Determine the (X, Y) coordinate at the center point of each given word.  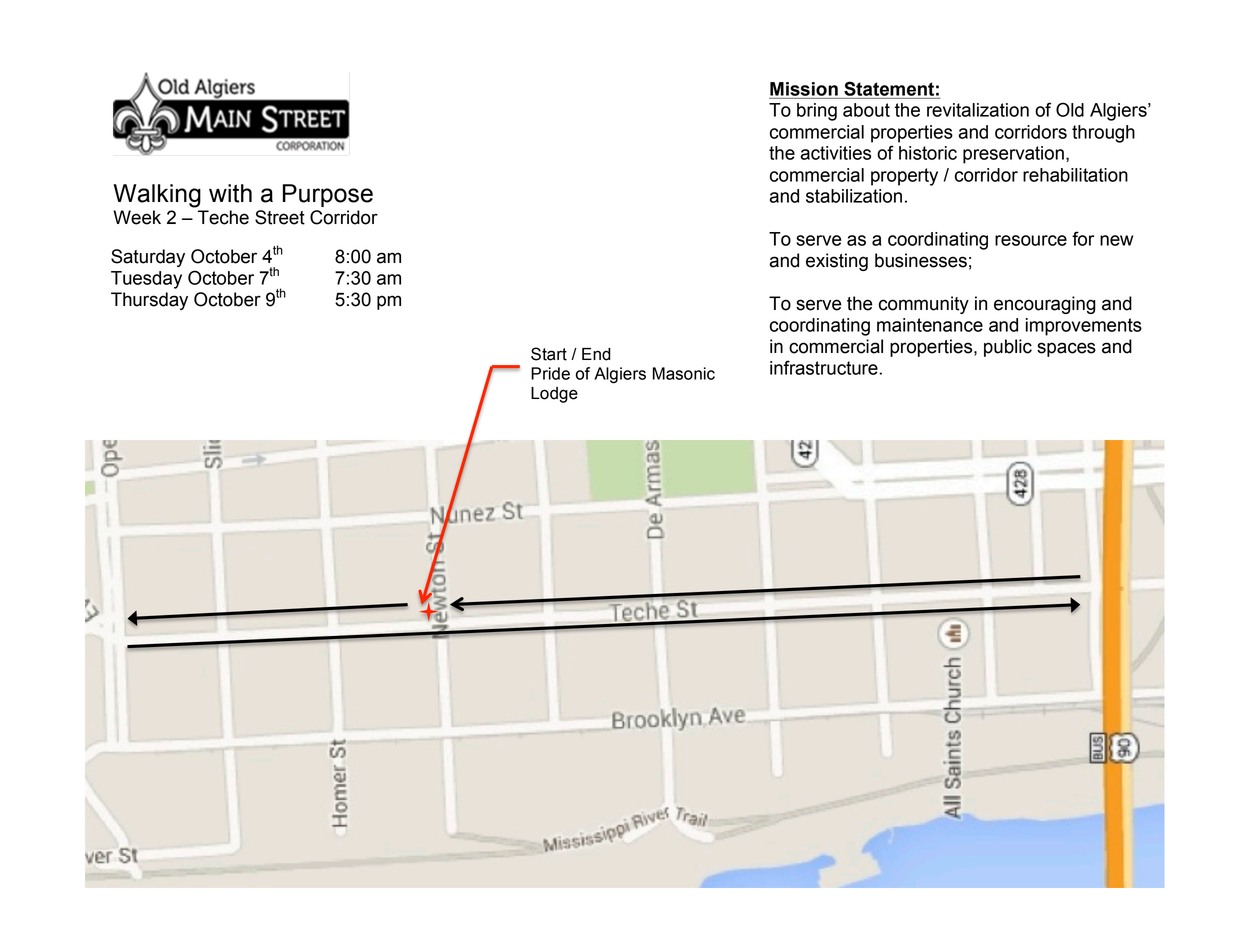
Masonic (684, 373)
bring (817, 112)
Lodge (554, 395)
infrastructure (825, 367)
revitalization (978, 110)
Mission (804, 89)
